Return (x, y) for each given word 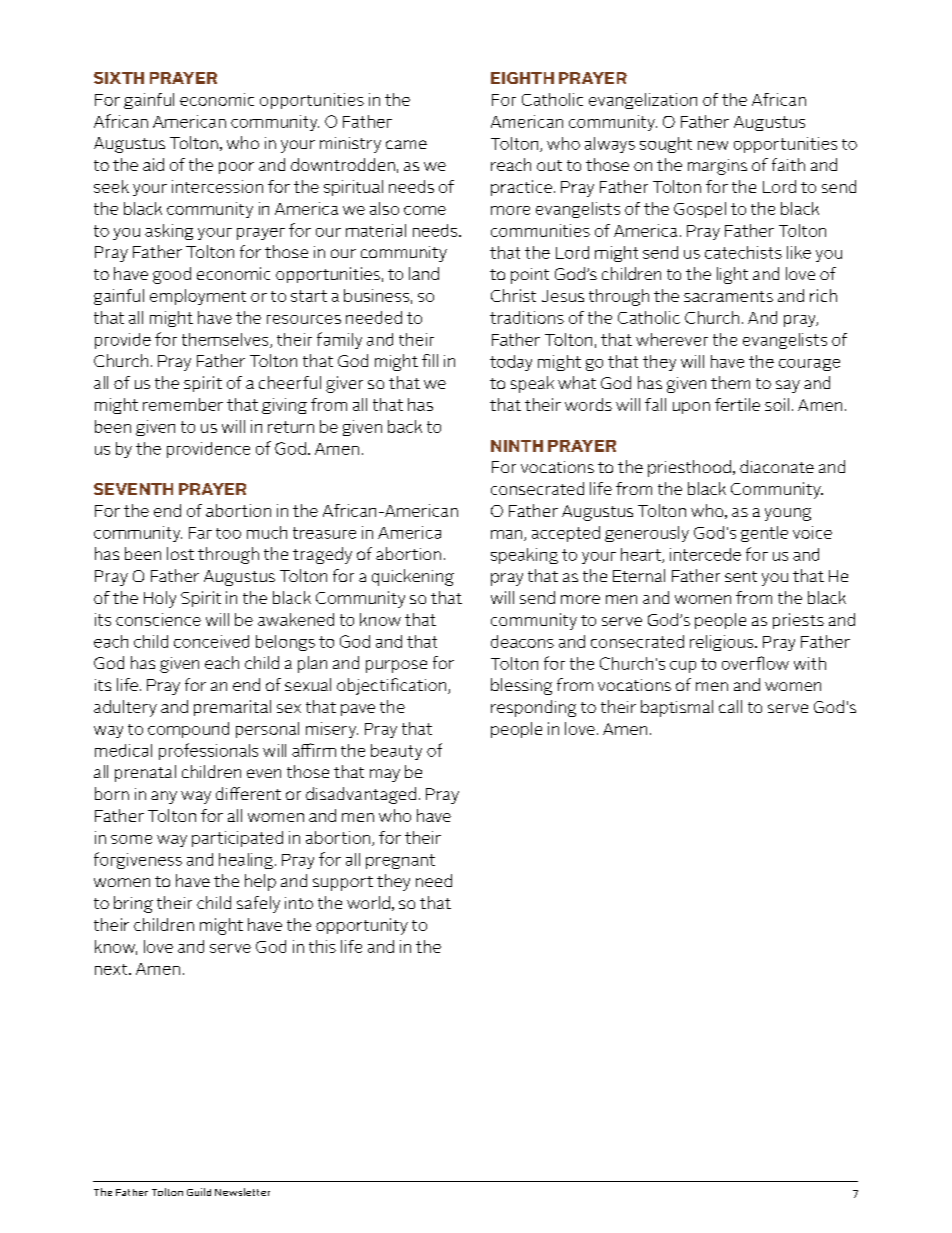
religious (723, 643)
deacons (522, 641)
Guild (199, 1192)
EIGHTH (522, 78)
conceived (211, 641)
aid (153, 164)
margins (717, 167)
